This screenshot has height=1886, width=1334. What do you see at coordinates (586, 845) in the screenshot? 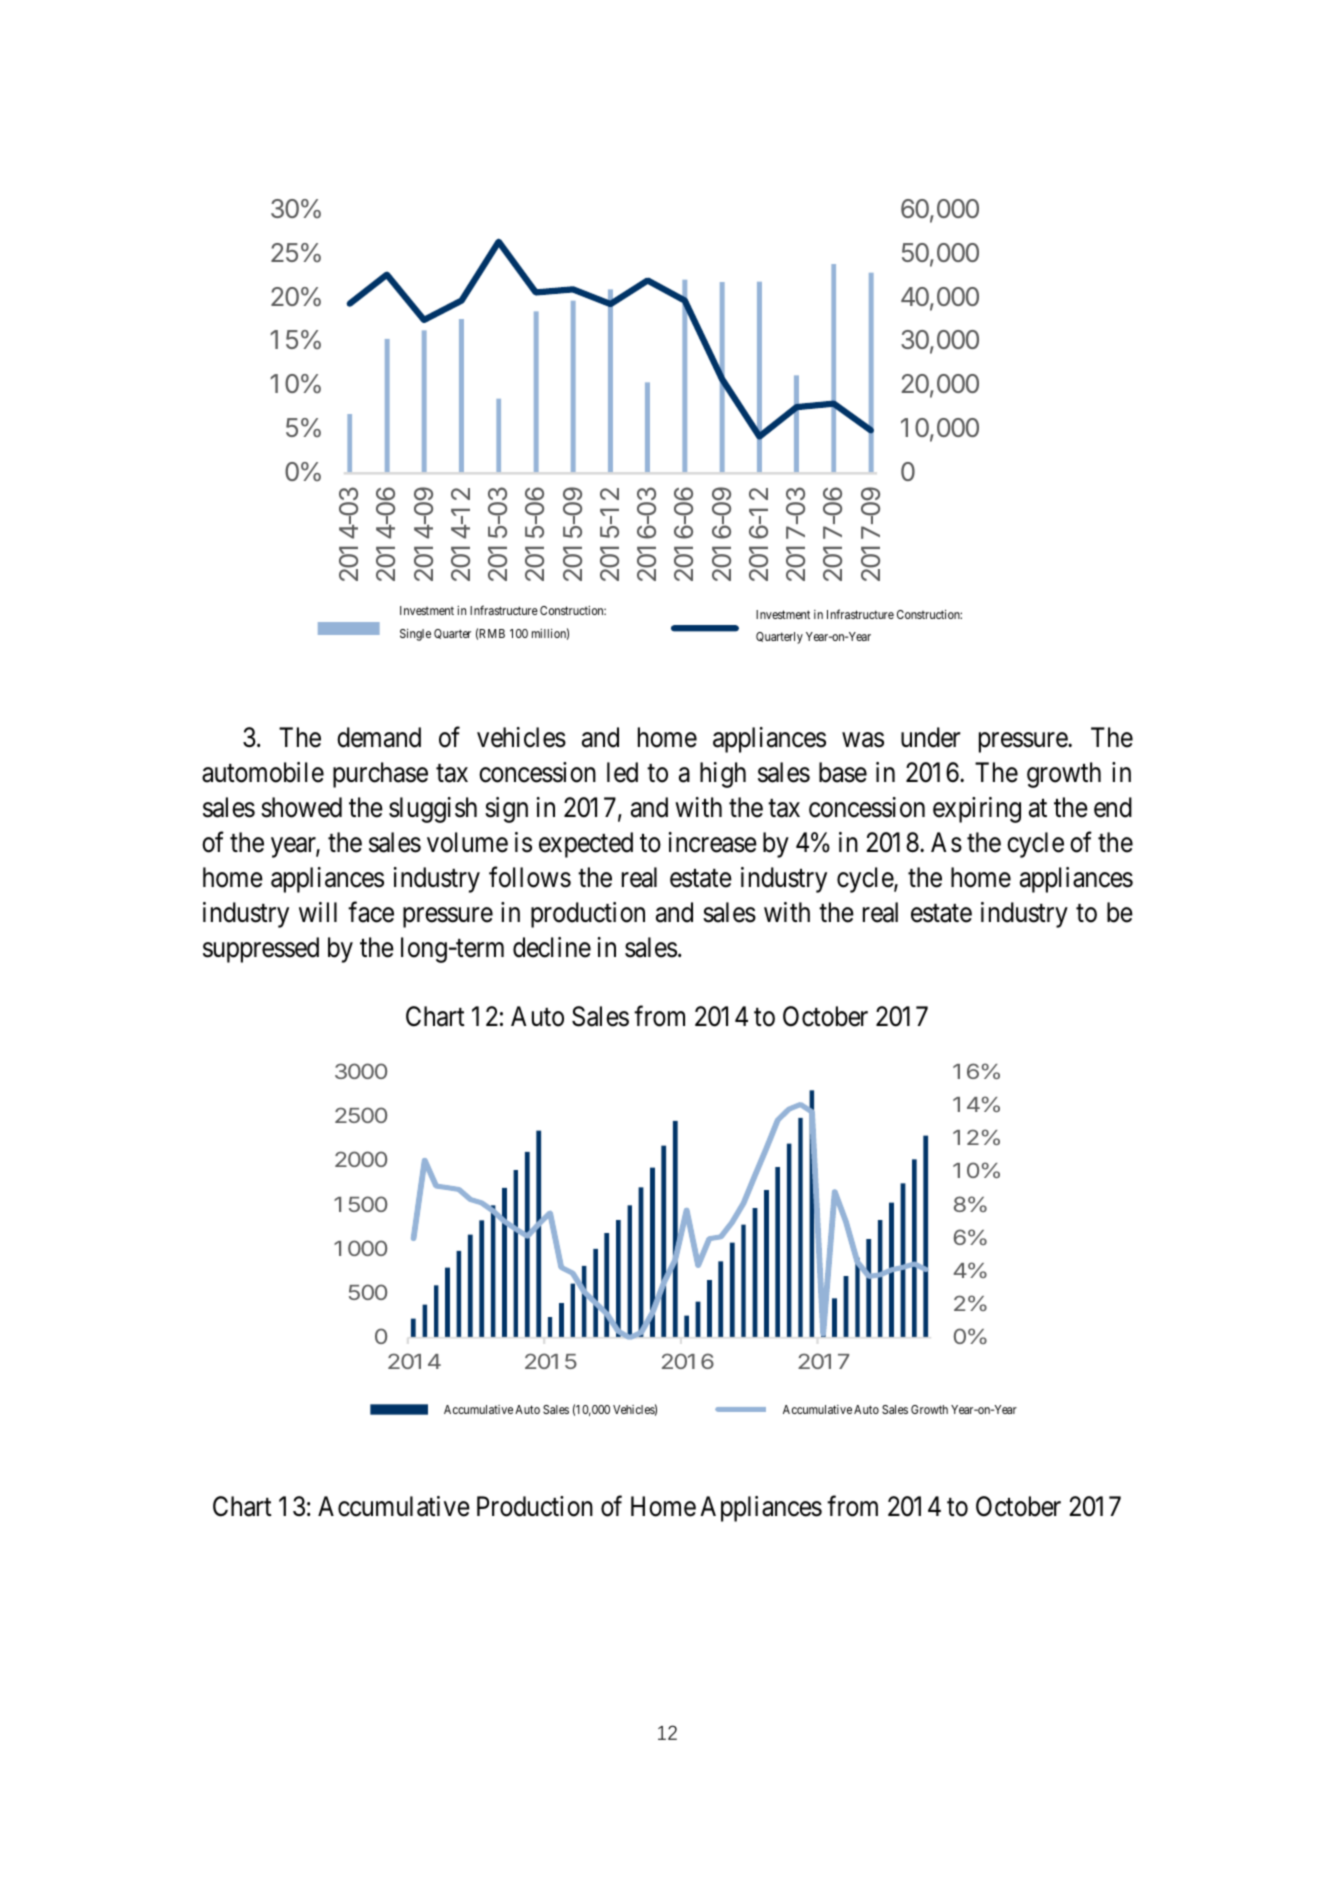
I see `expected` at bounding box center [586, 845].
